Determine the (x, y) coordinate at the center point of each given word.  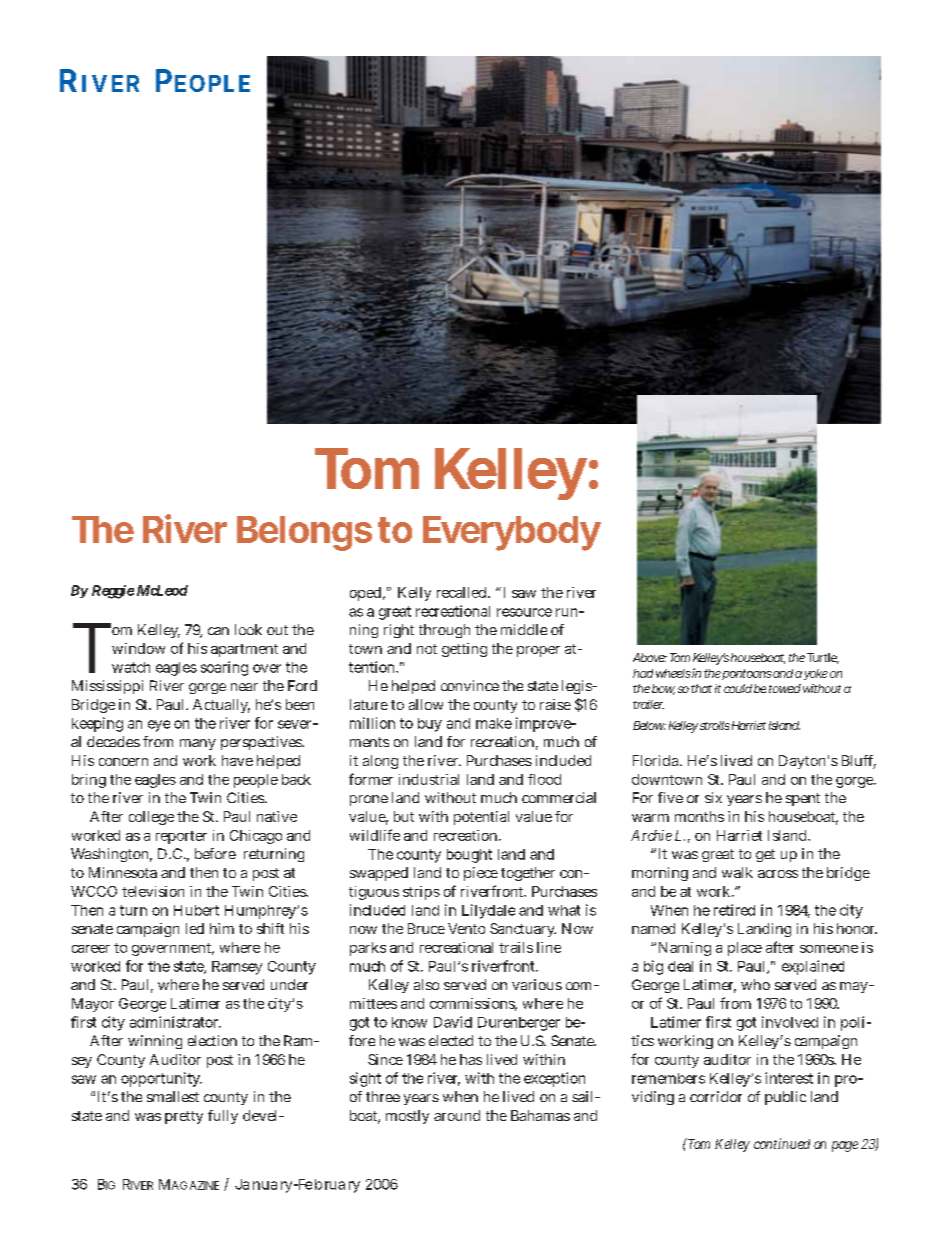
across (778, 874)
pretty (184, 1117)
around (457, 1115)
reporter (181, 837)
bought (469, 856)
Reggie (113, 592)
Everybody (512, 533)
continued (782, 1143)
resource (524, 612)
